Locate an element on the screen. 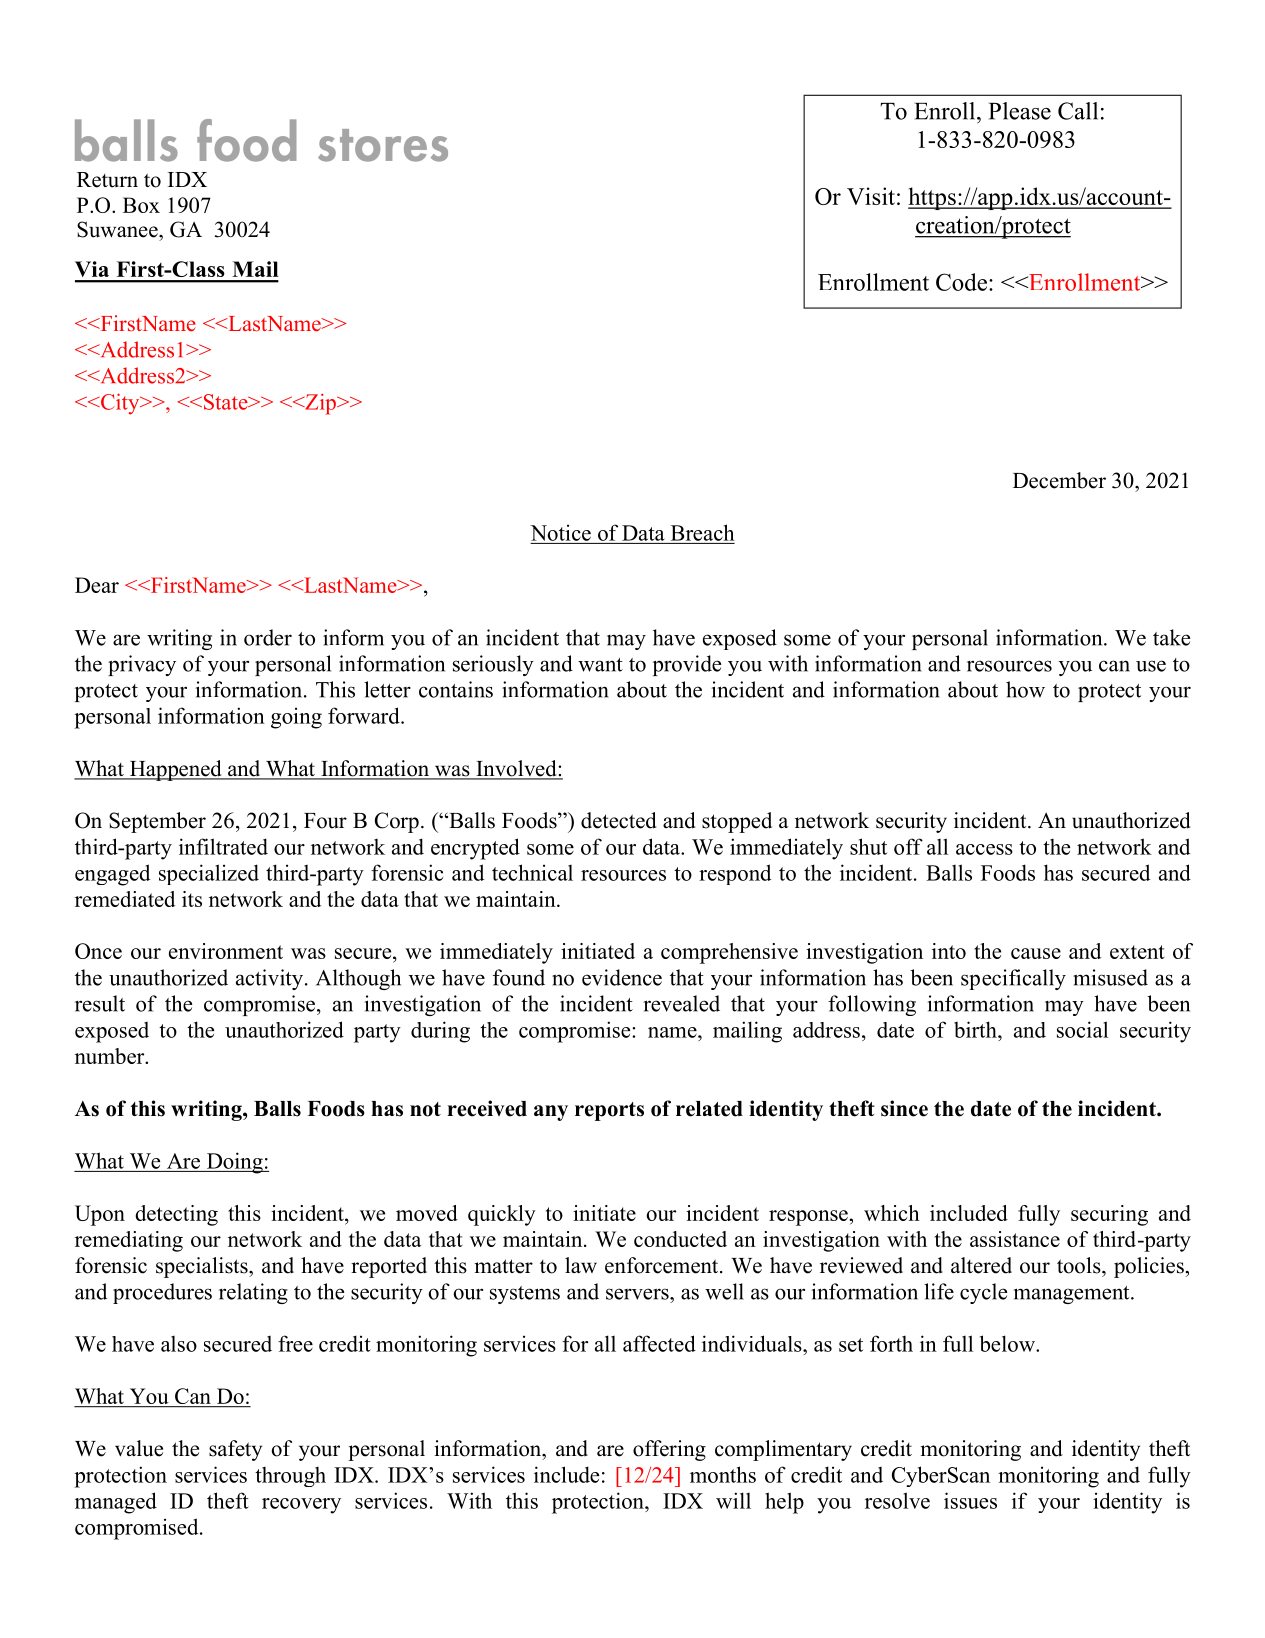  revealed is located at coordinates (682, 1003).
